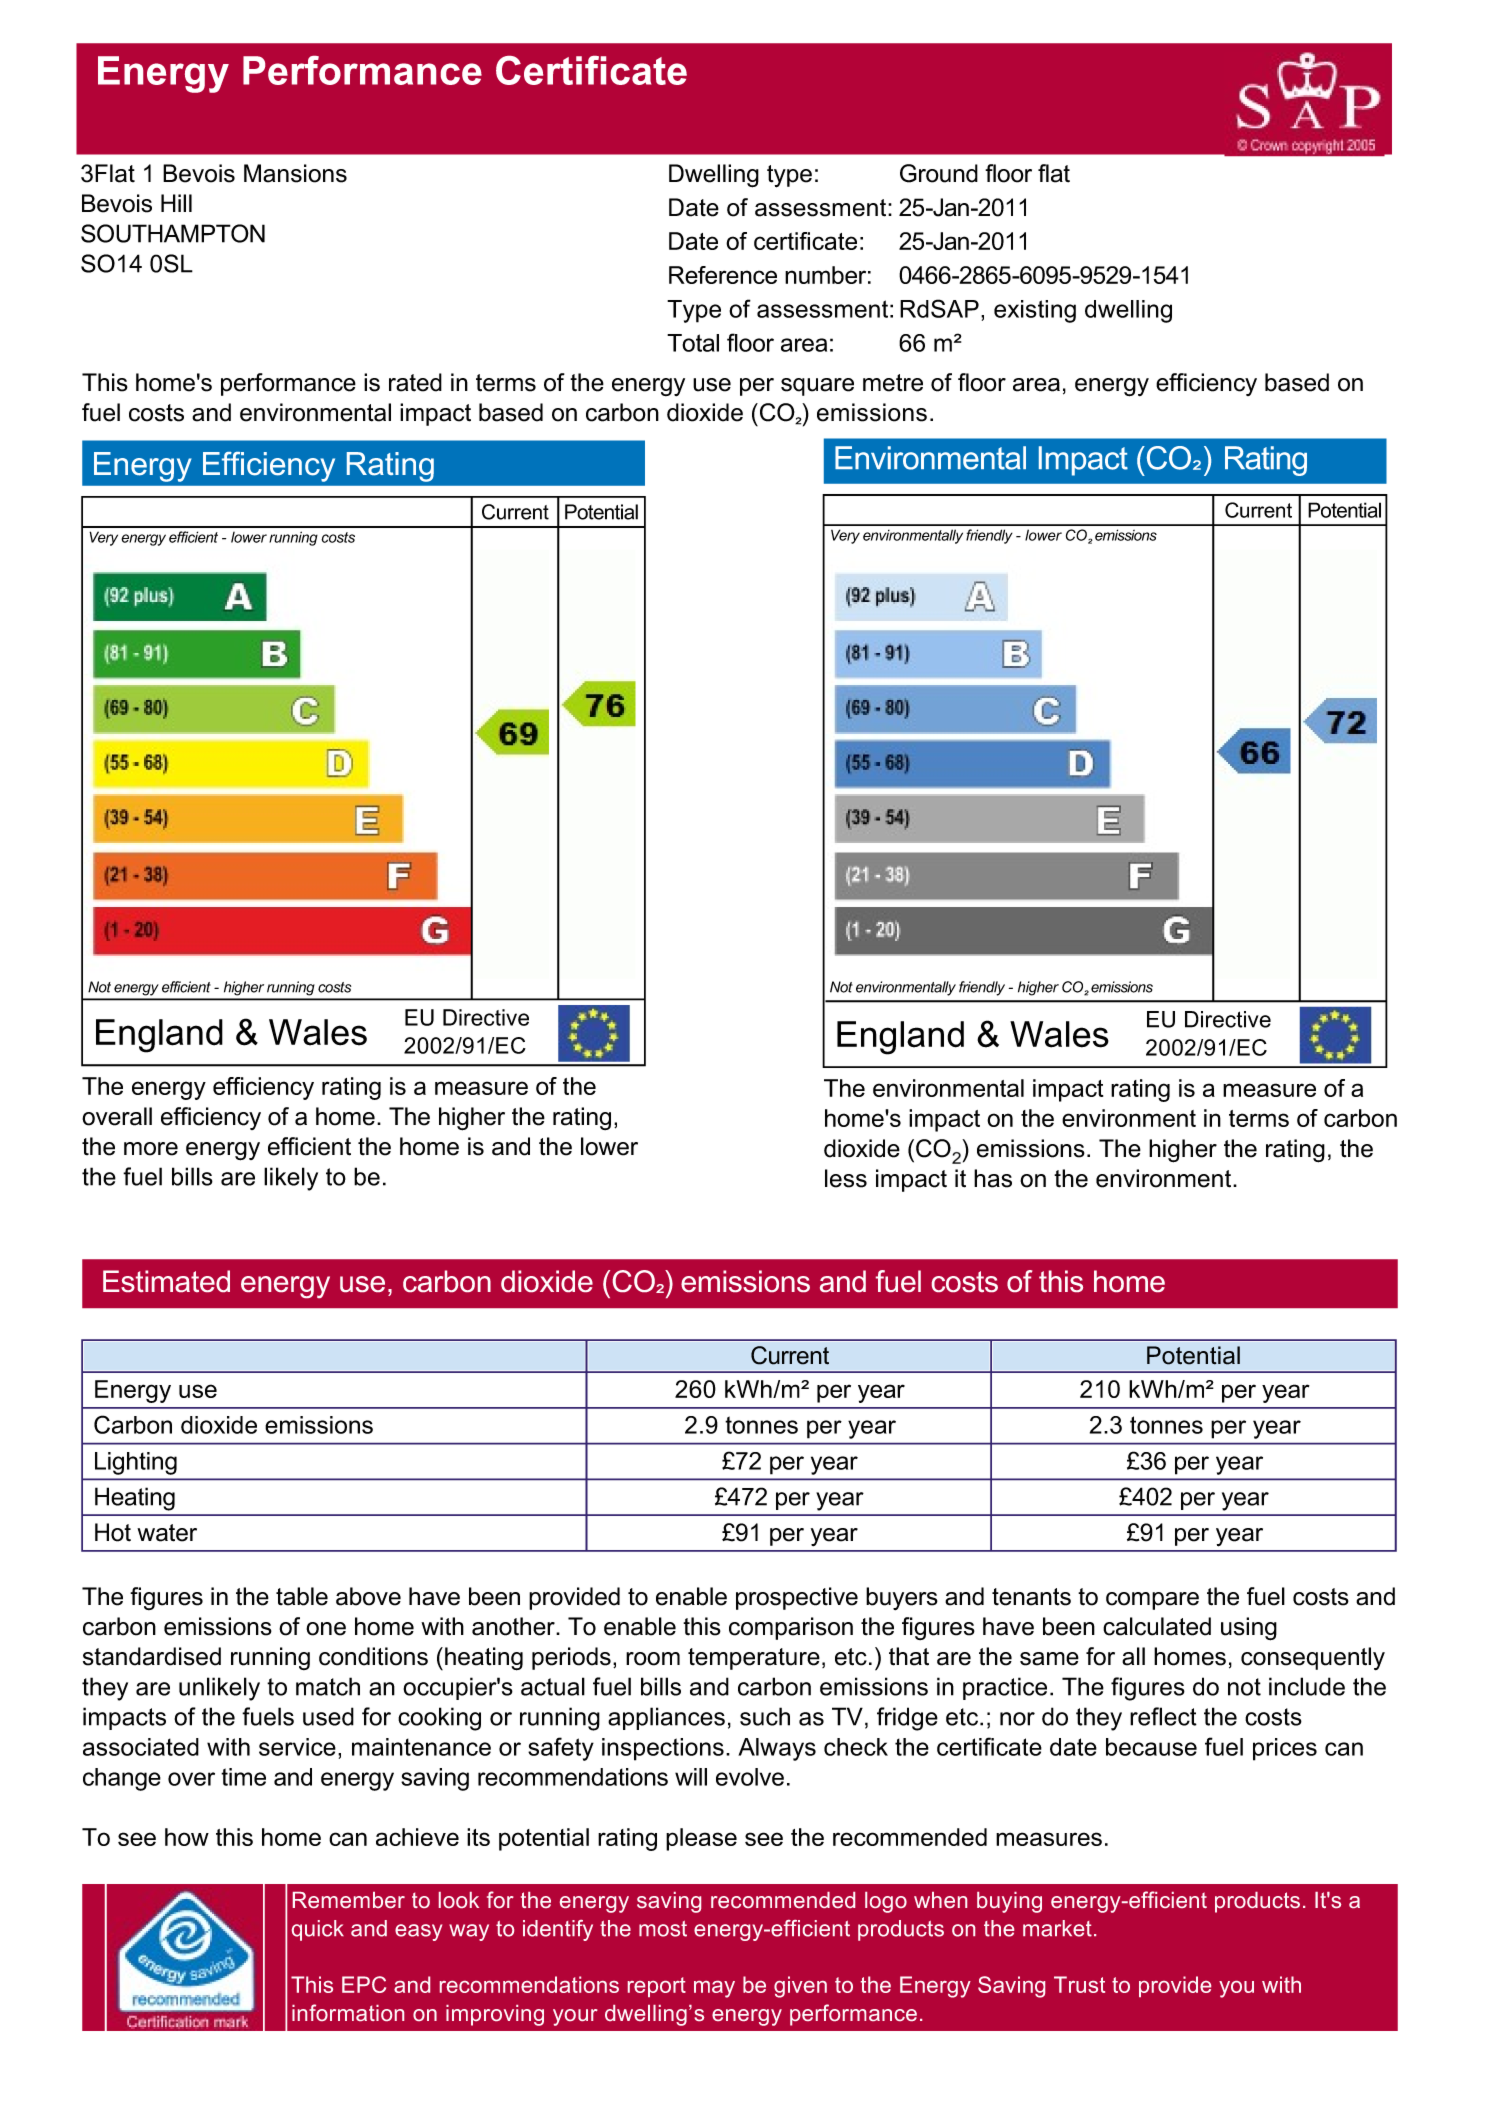 The width and height of the image is (1493, 2113). What do you see at coordinates (302, 1596) in the image?
I see `table` at bounding box center [302, 1596].
